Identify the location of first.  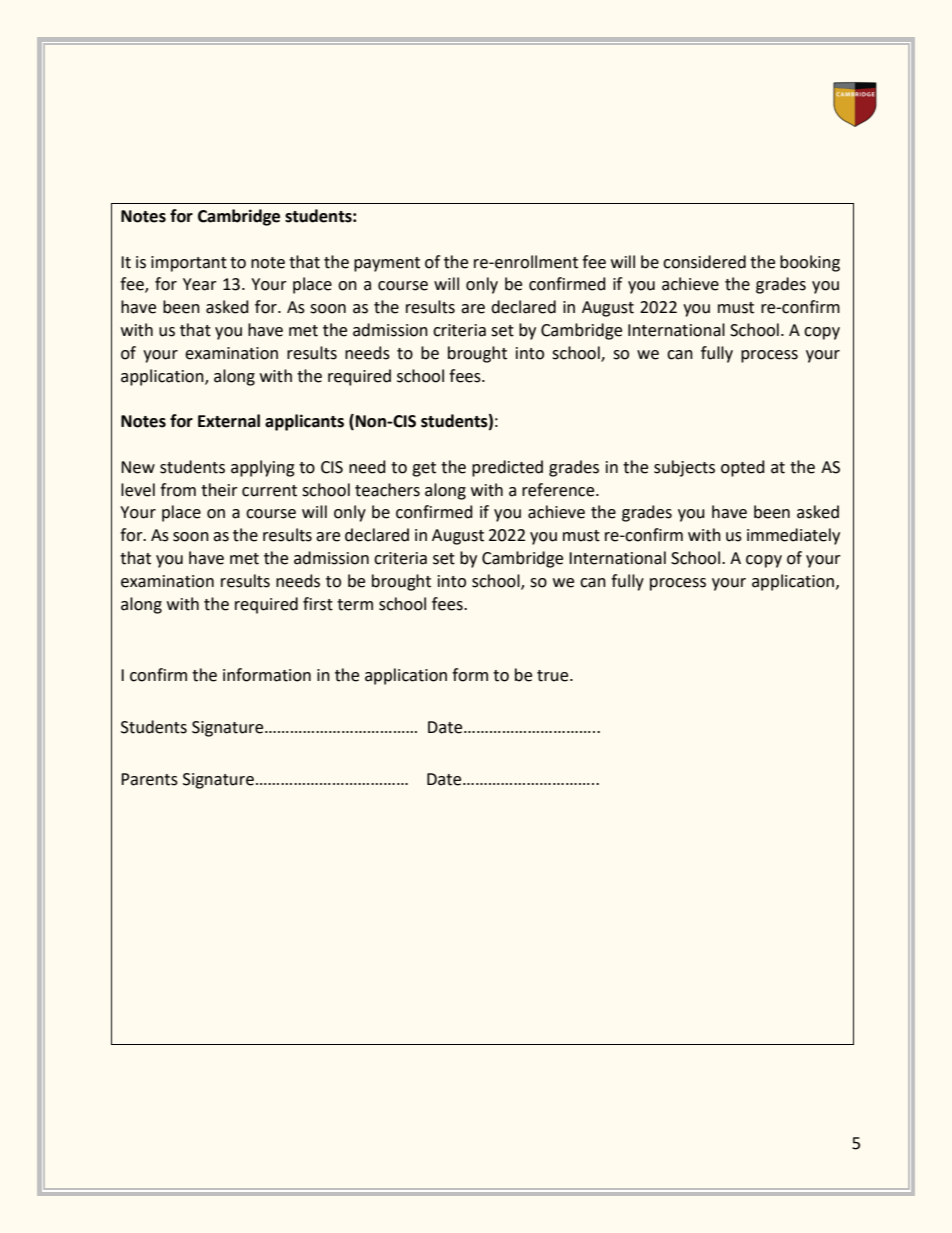
(318, 604).
